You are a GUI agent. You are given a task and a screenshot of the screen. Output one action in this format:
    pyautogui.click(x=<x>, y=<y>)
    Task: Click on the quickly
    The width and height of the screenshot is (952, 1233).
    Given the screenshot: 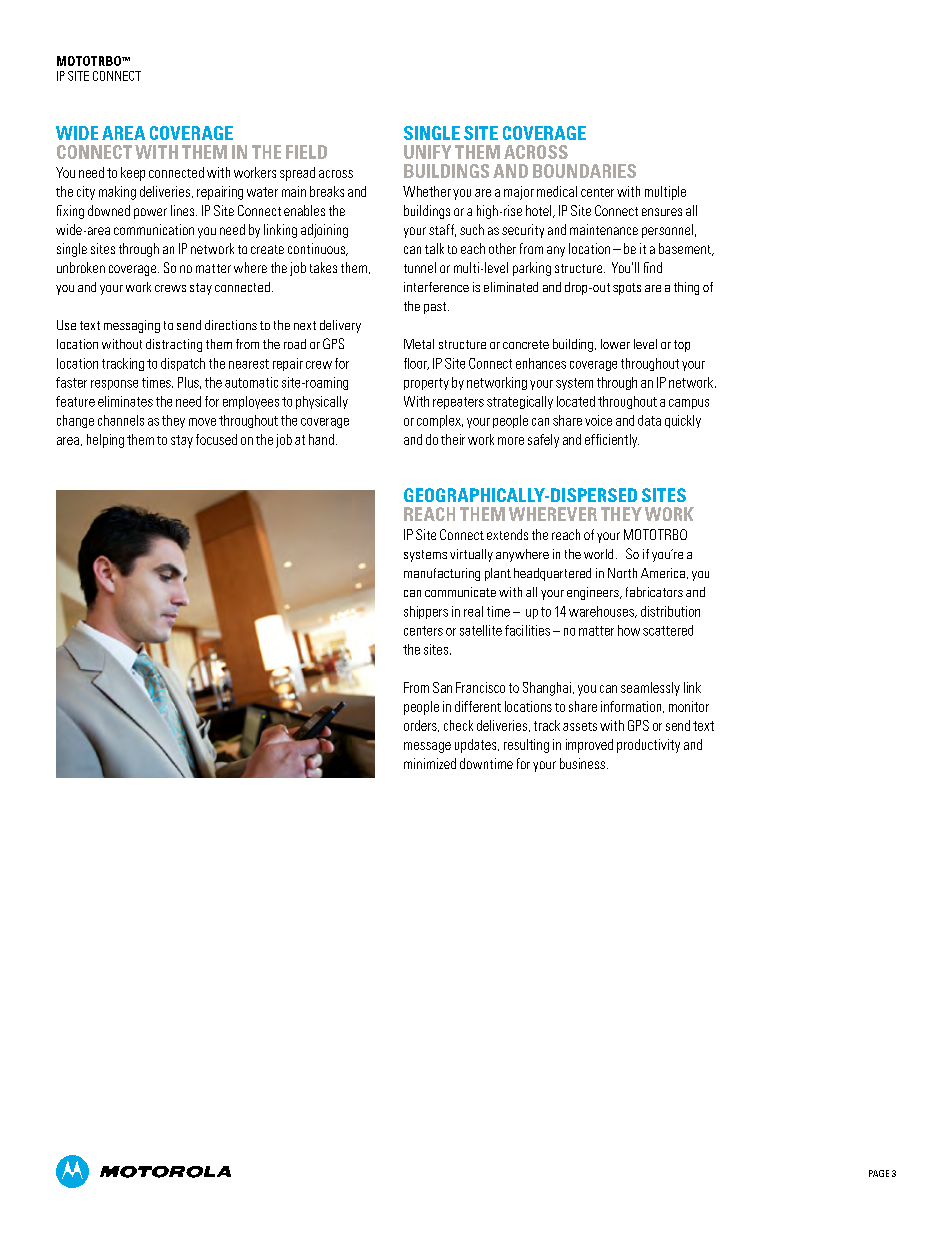 What is the action you would take?
    pyautogui.click(x=683, y=421)
